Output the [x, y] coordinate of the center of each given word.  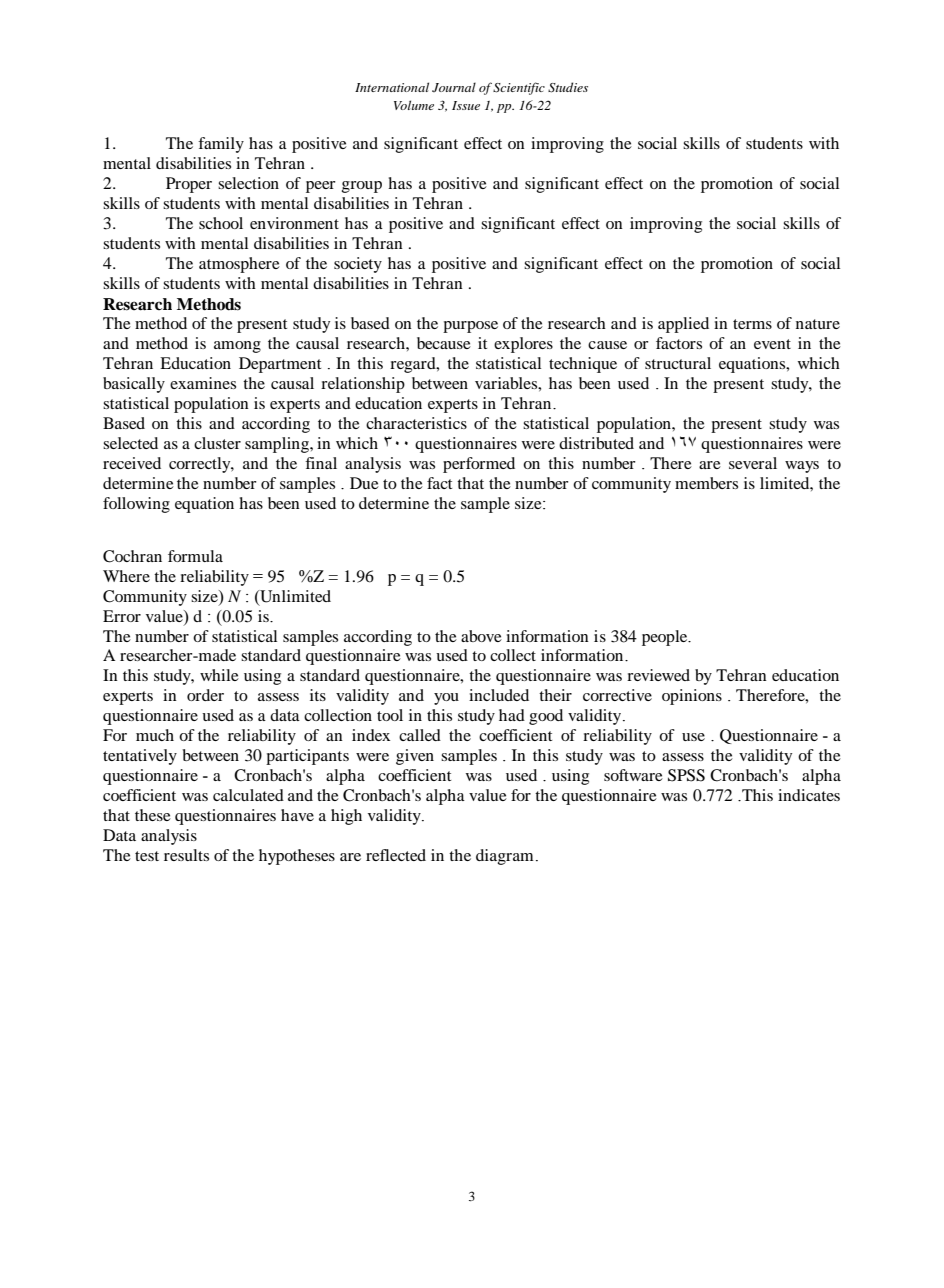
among [237, 347]
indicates [809, 795]
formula [195, 556]
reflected [396, 855]
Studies [568, 87]
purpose [470, 327]
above [481, 636]
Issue [466, 105]
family [221, 145]
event [772, 344]
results [186, 855]
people [666, 638]
